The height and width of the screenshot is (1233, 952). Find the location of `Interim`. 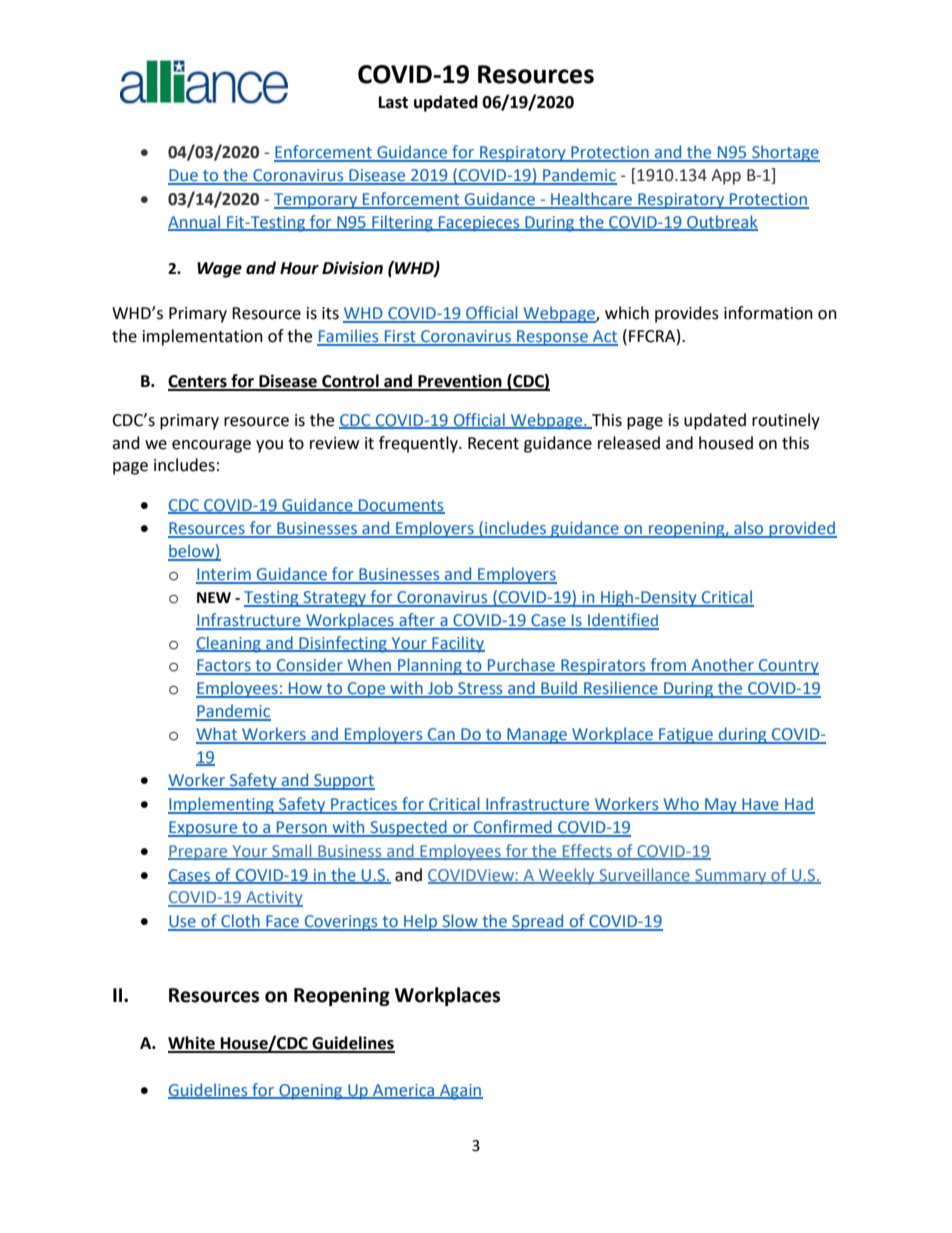

Interim is located at coordinates (224, 575).
